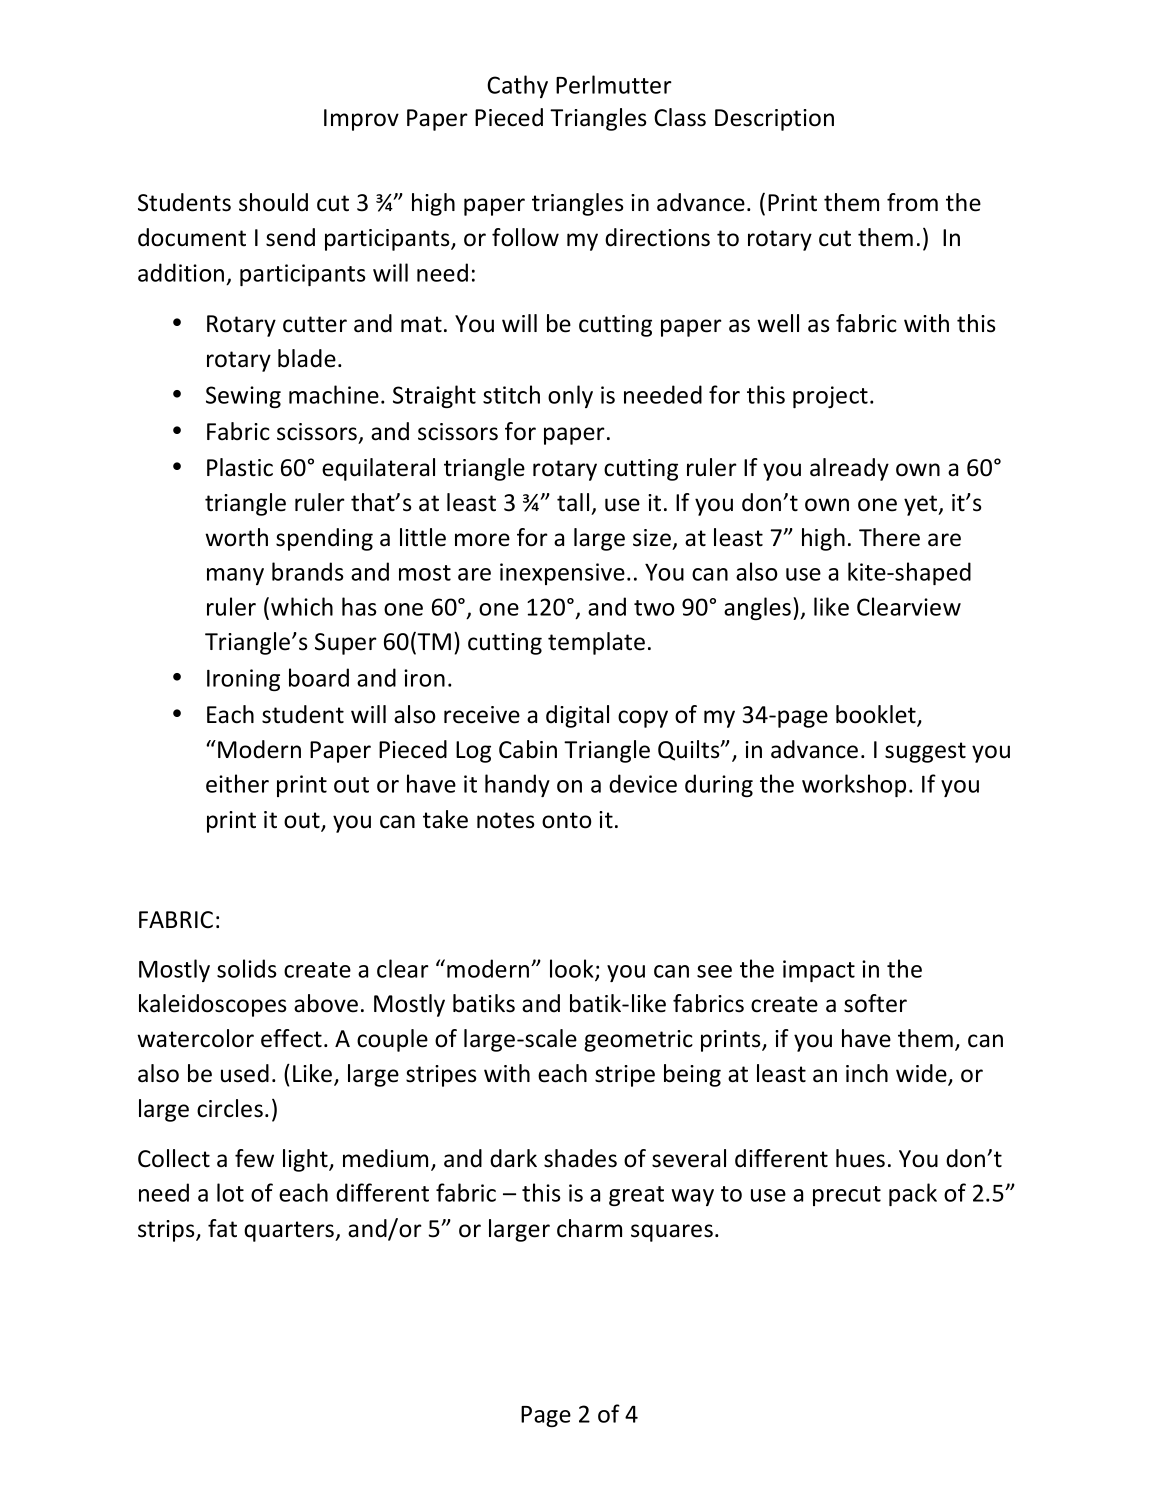 Image resolution: width=1157 pixels, height=1497 pixels. Describe the element at coordinates (517, 86) in the image. I see `Cathy` at that location.
